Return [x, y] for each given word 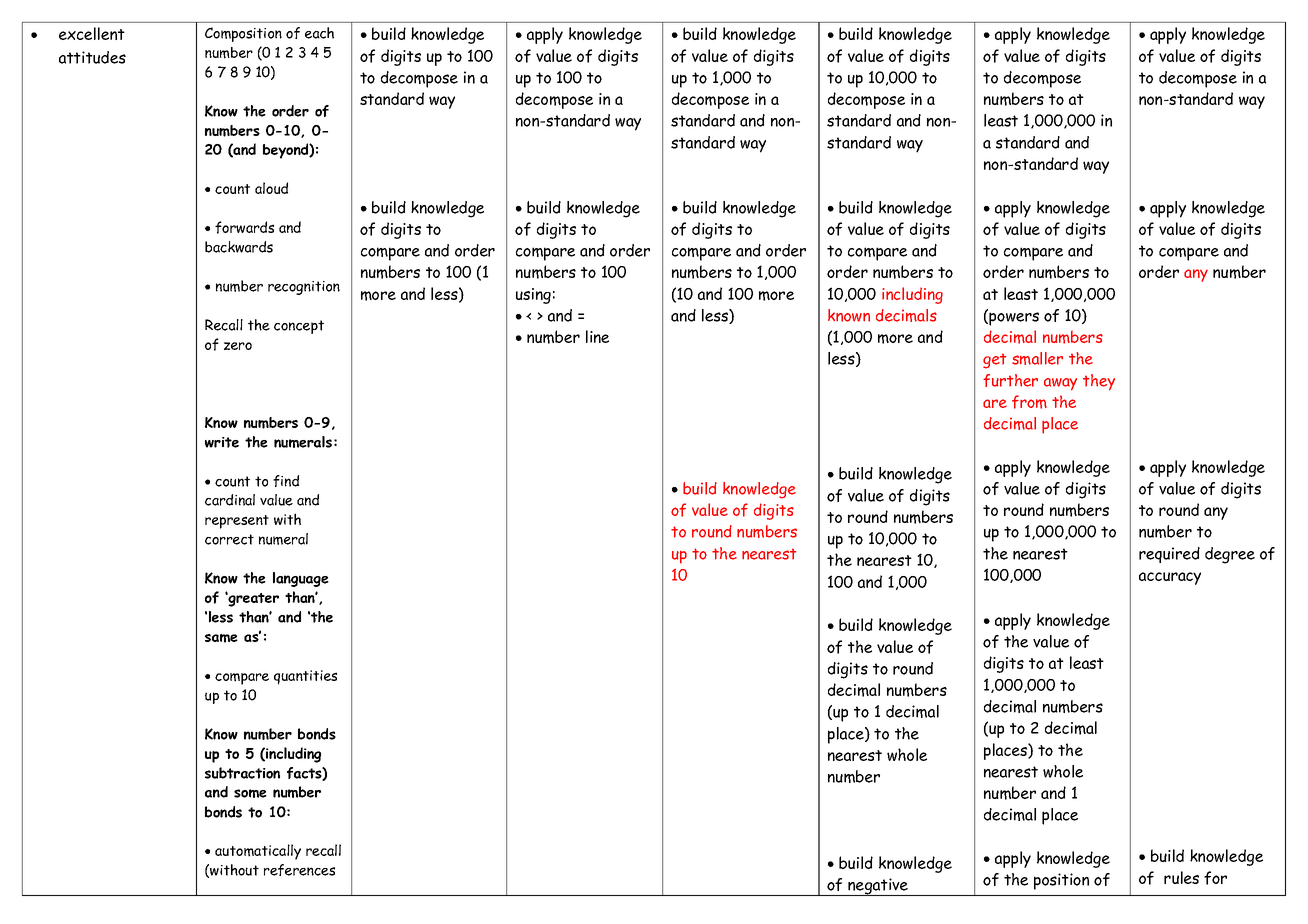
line [597, 336]
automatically [258, 852]
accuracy [1170, 578]
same [221, 638]
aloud [271, 188]
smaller [1037, 358]
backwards [239, 247]
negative [878, 887]
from [1029, 402]
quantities [305, 677]
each [319, 33]
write [222, 442]
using [533, 296]
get [994, 361]
